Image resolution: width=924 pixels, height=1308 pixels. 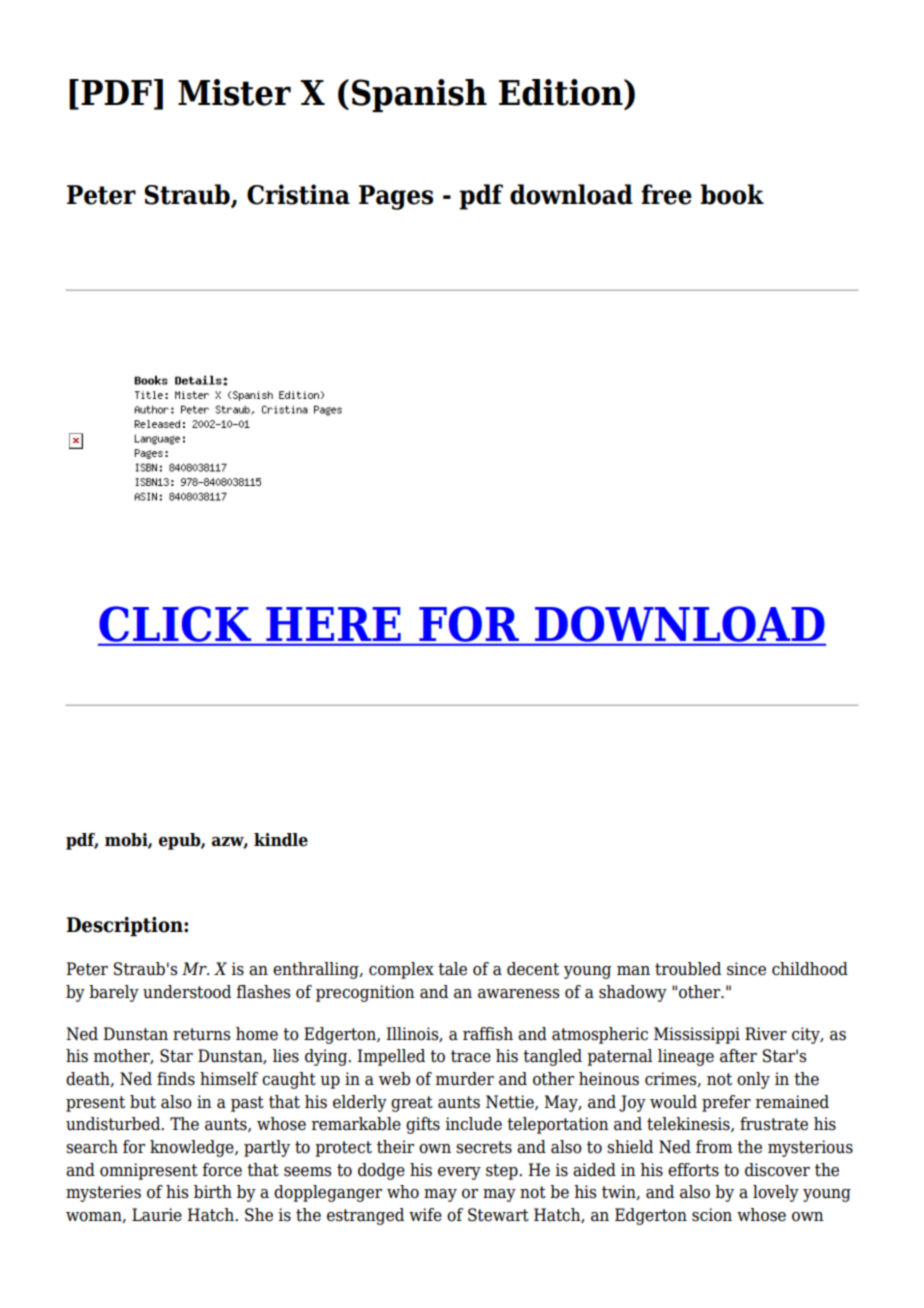 What do you see at coordinates (425, 1215) in the screenshot?
I see `wife` at bounding box center [425, 1215].
